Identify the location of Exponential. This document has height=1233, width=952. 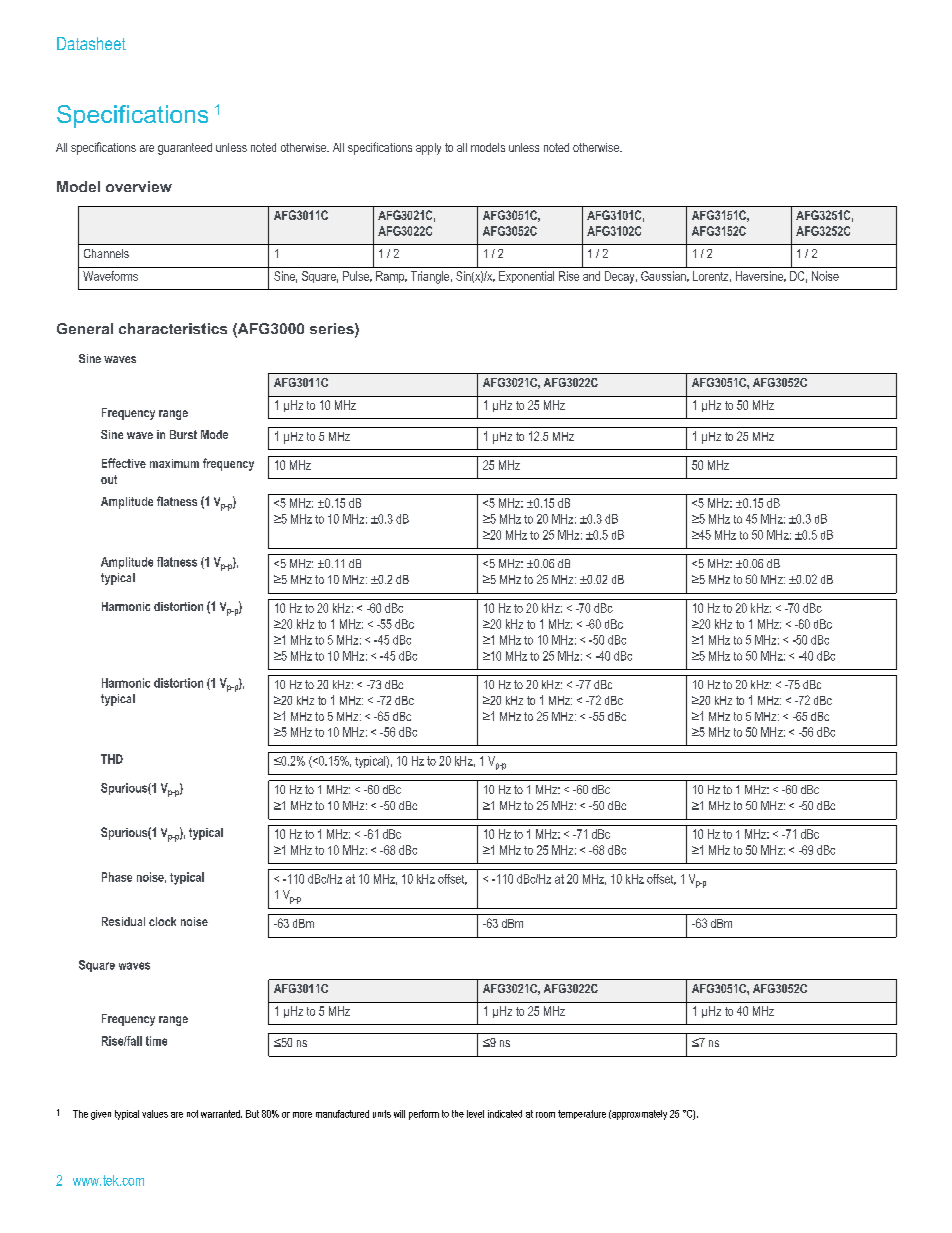
(526, 277).
